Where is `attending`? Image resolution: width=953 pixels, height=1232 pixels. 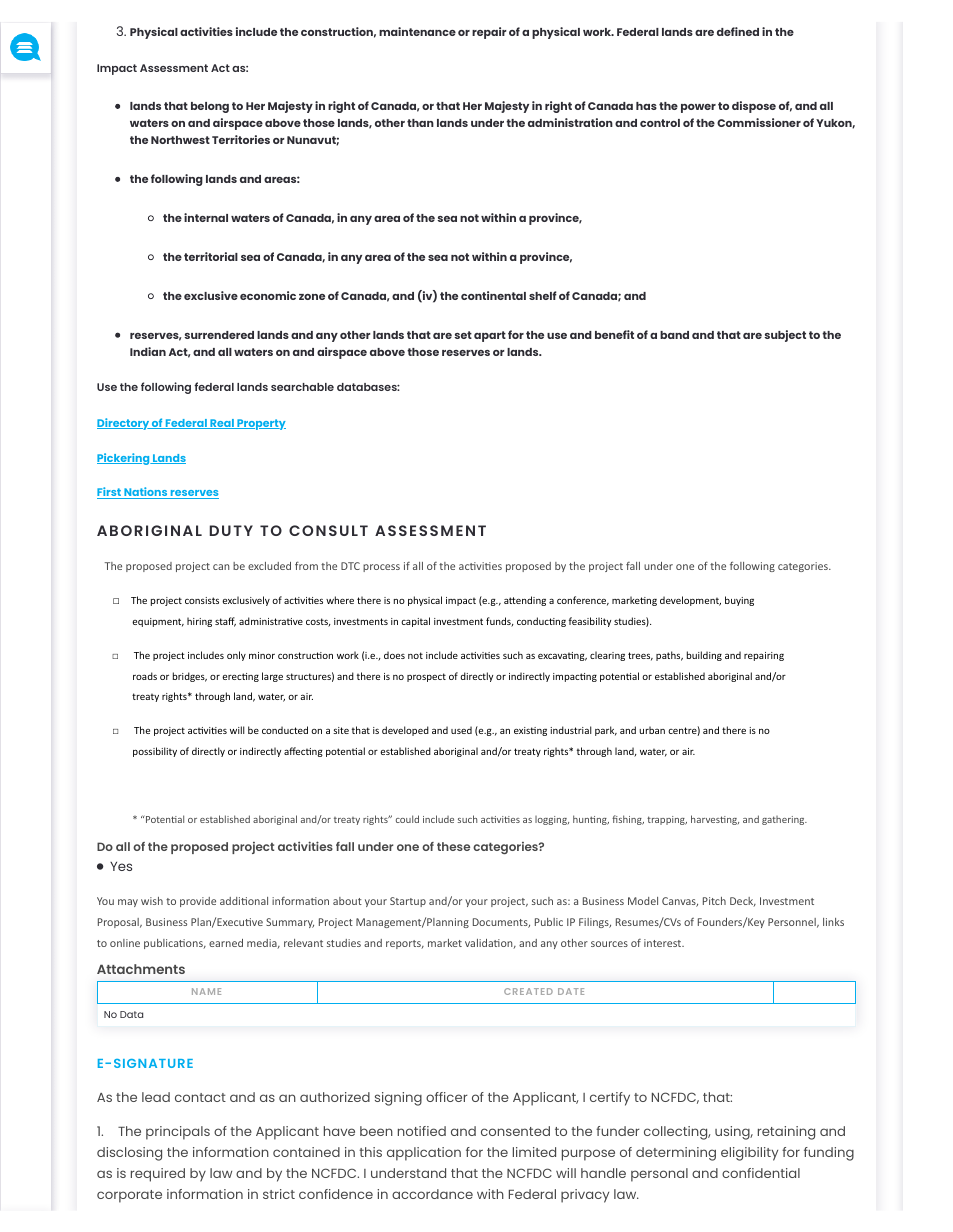
attending is located at coordinates (525, 601).
